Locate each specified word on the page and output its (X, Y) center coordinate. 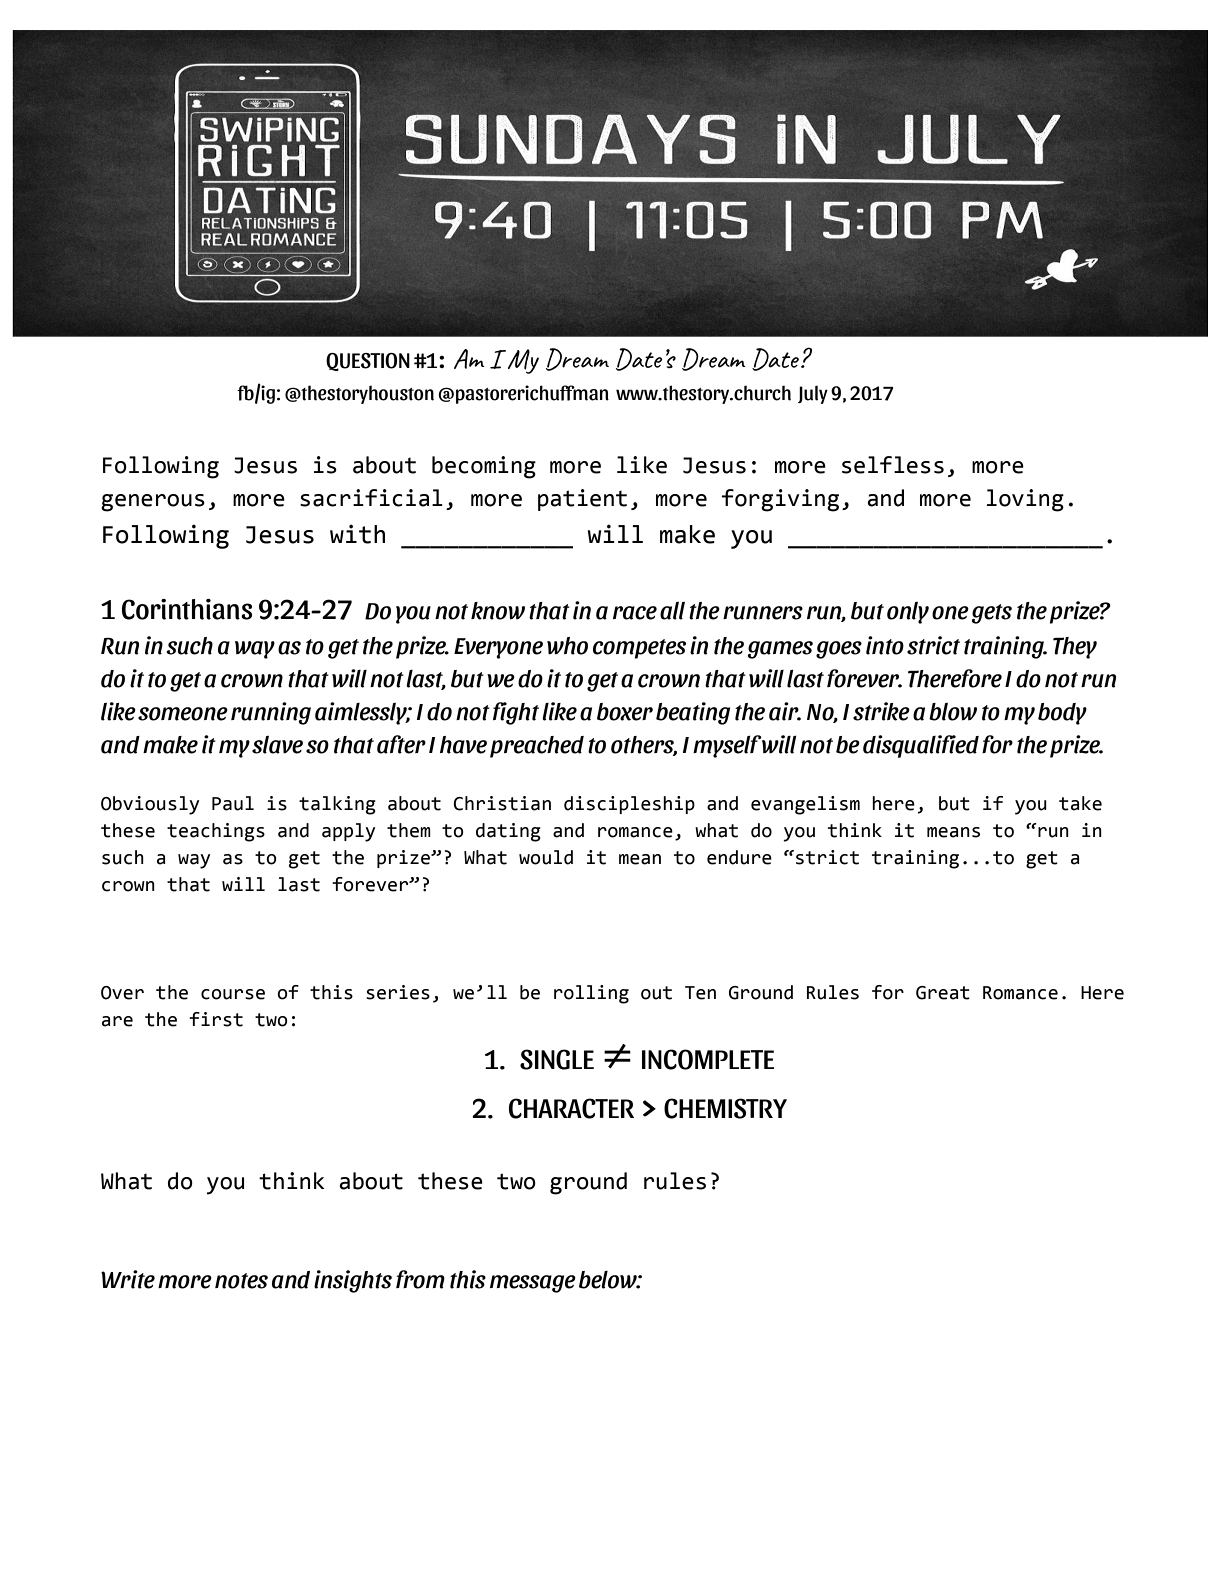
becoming (484, 467)
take (1080, 803)
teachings (216, 832)
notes (241, 1281)
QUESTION (368, 362)
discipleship (629, 805)
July (813, 395)
